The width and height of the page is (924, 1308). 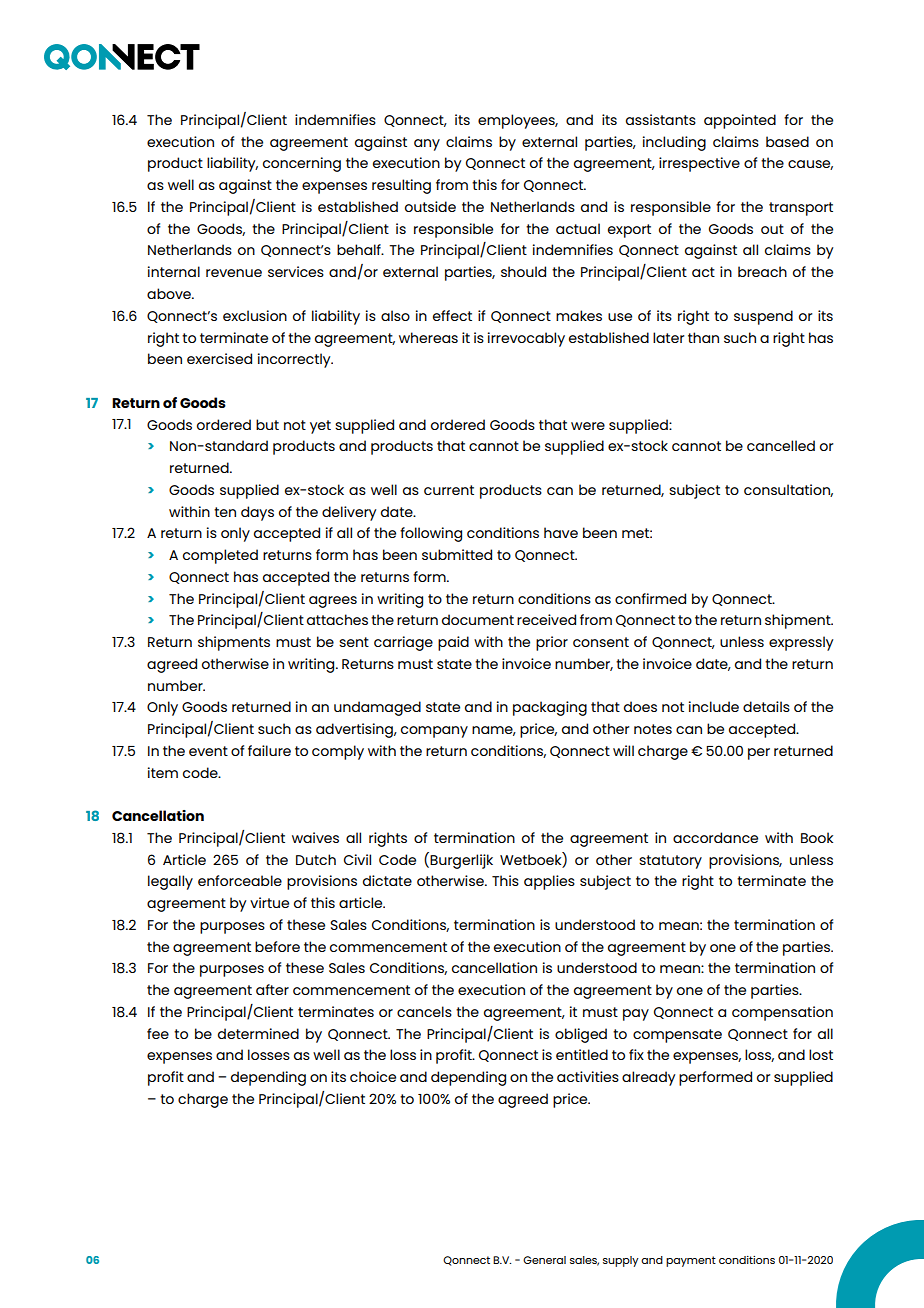 What do you see at coordinates (766, 706) in the page?
I see `details` at bounding box center [766, 706].
